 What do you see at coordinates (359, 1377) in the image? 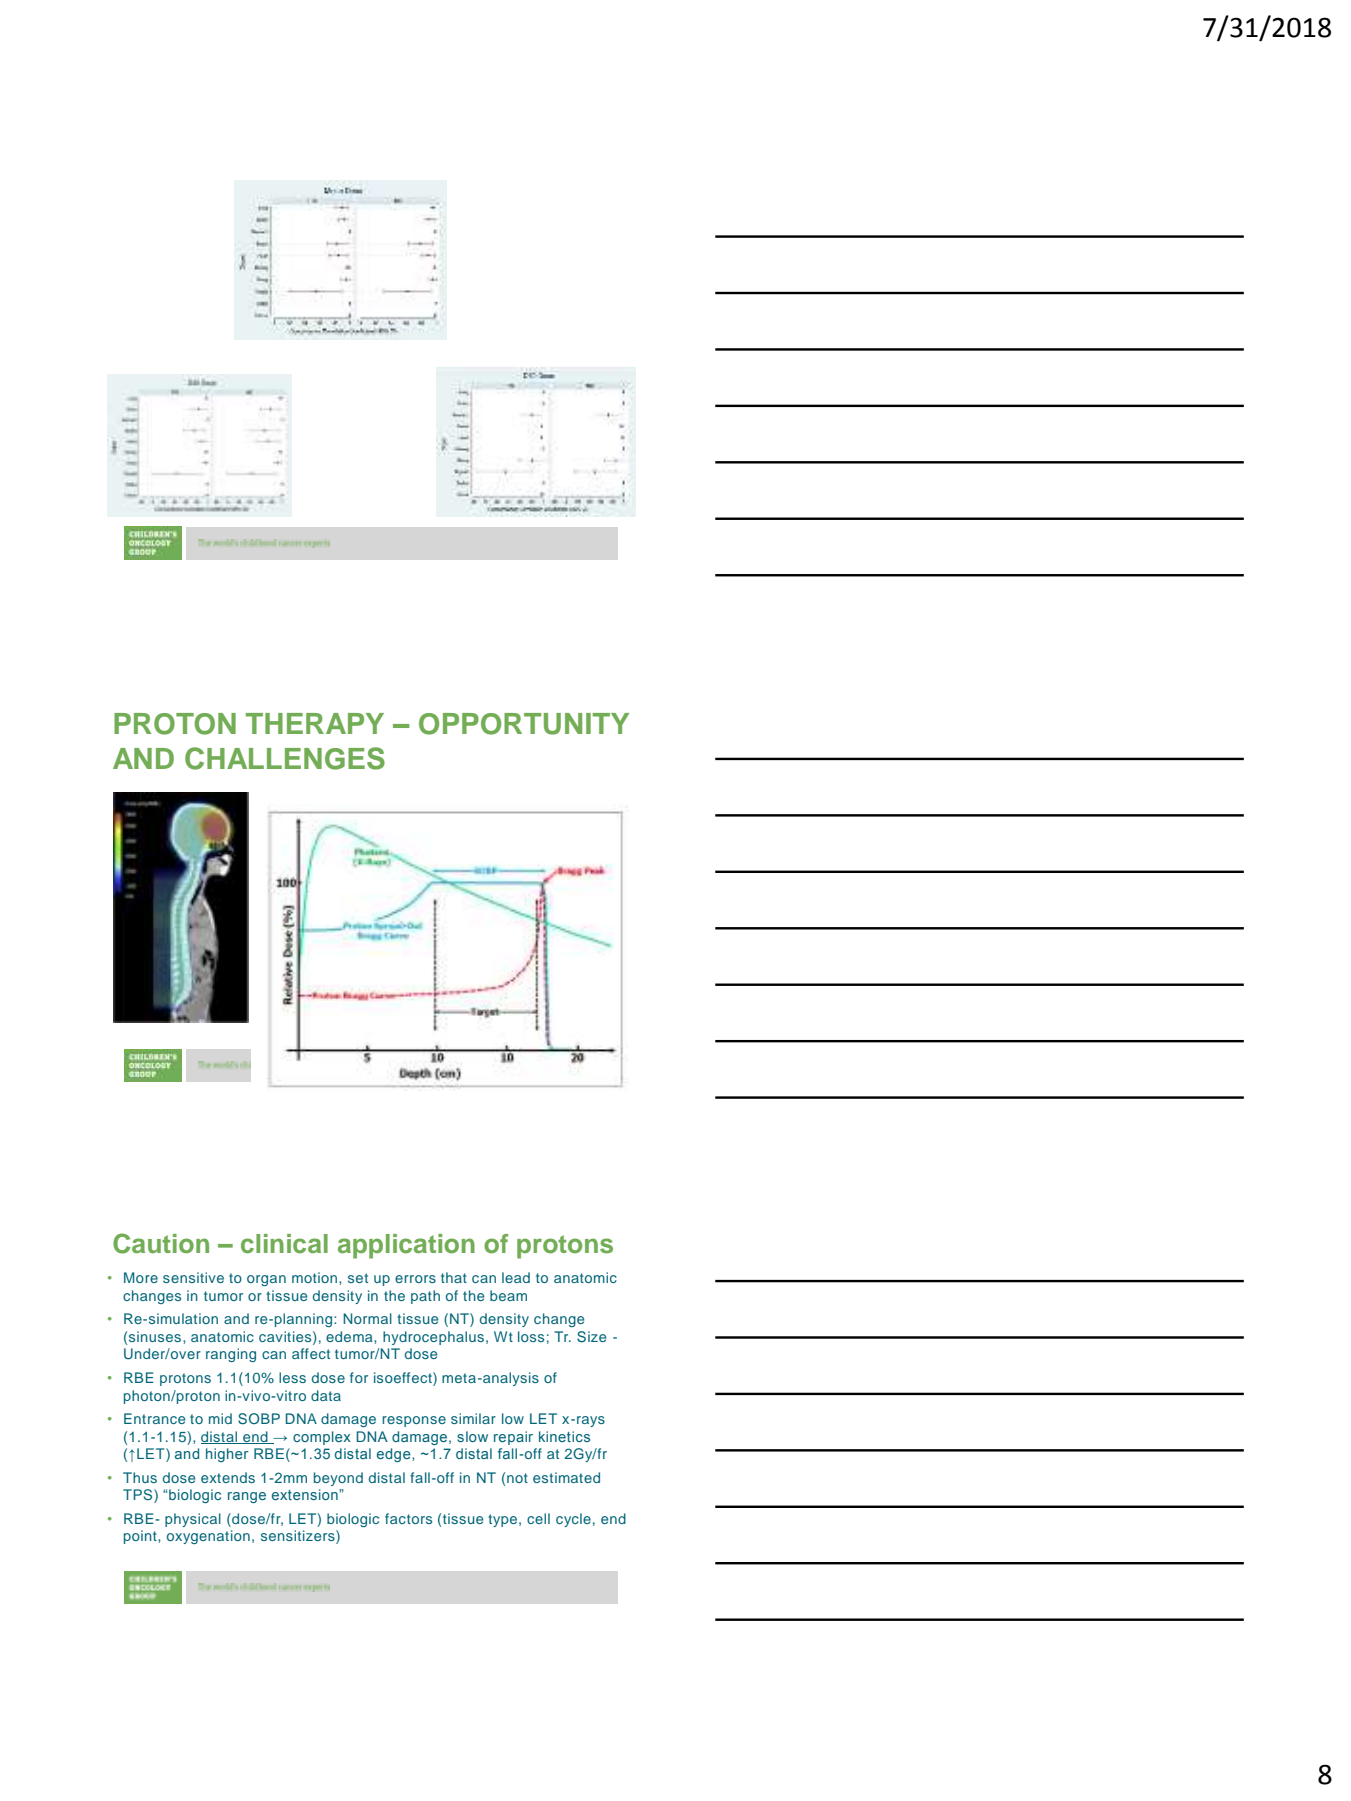
I see `for` at bounding box center [359, 1377].
